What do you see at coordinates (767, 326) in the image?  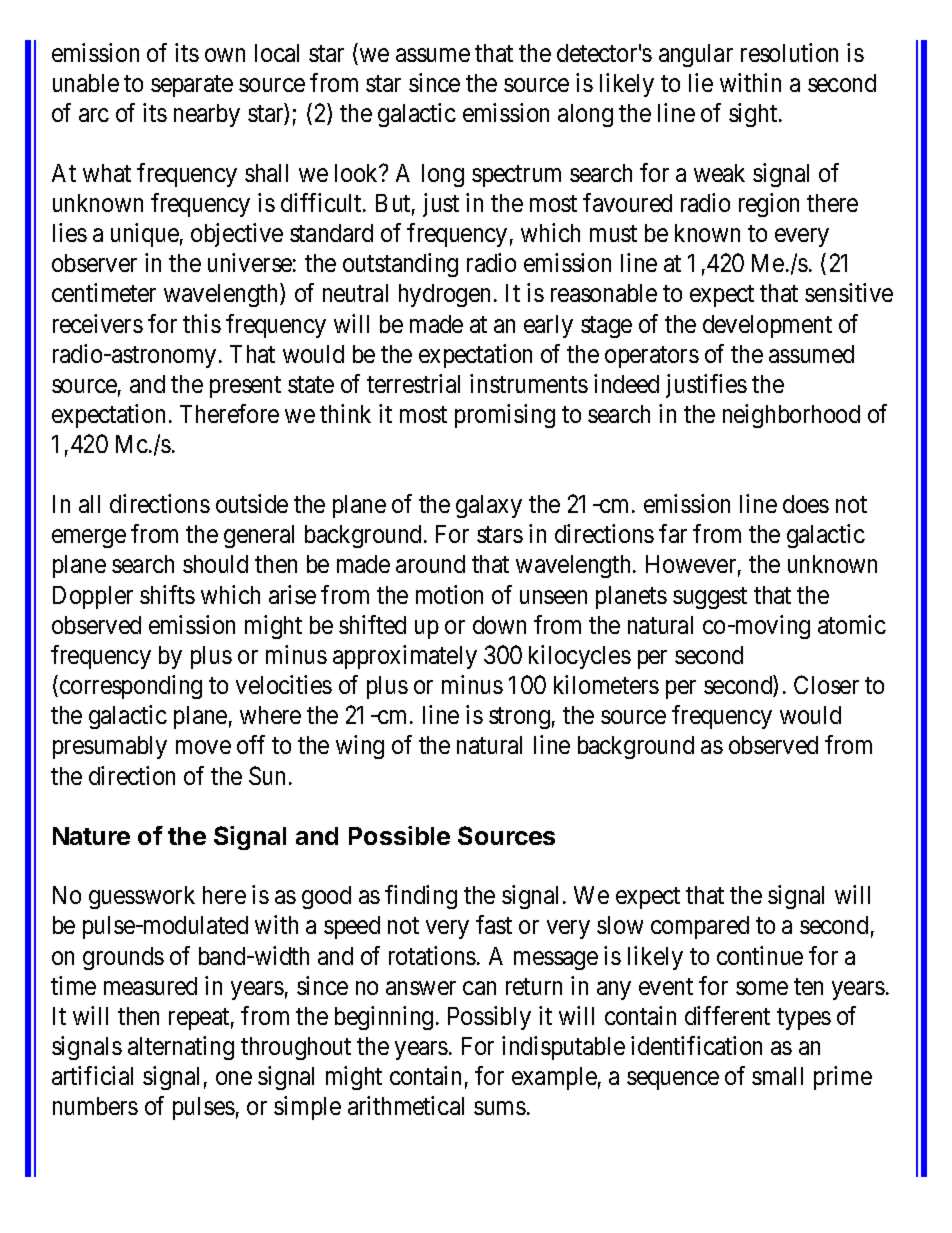 I see `development` at bounding box center [767, 326].
